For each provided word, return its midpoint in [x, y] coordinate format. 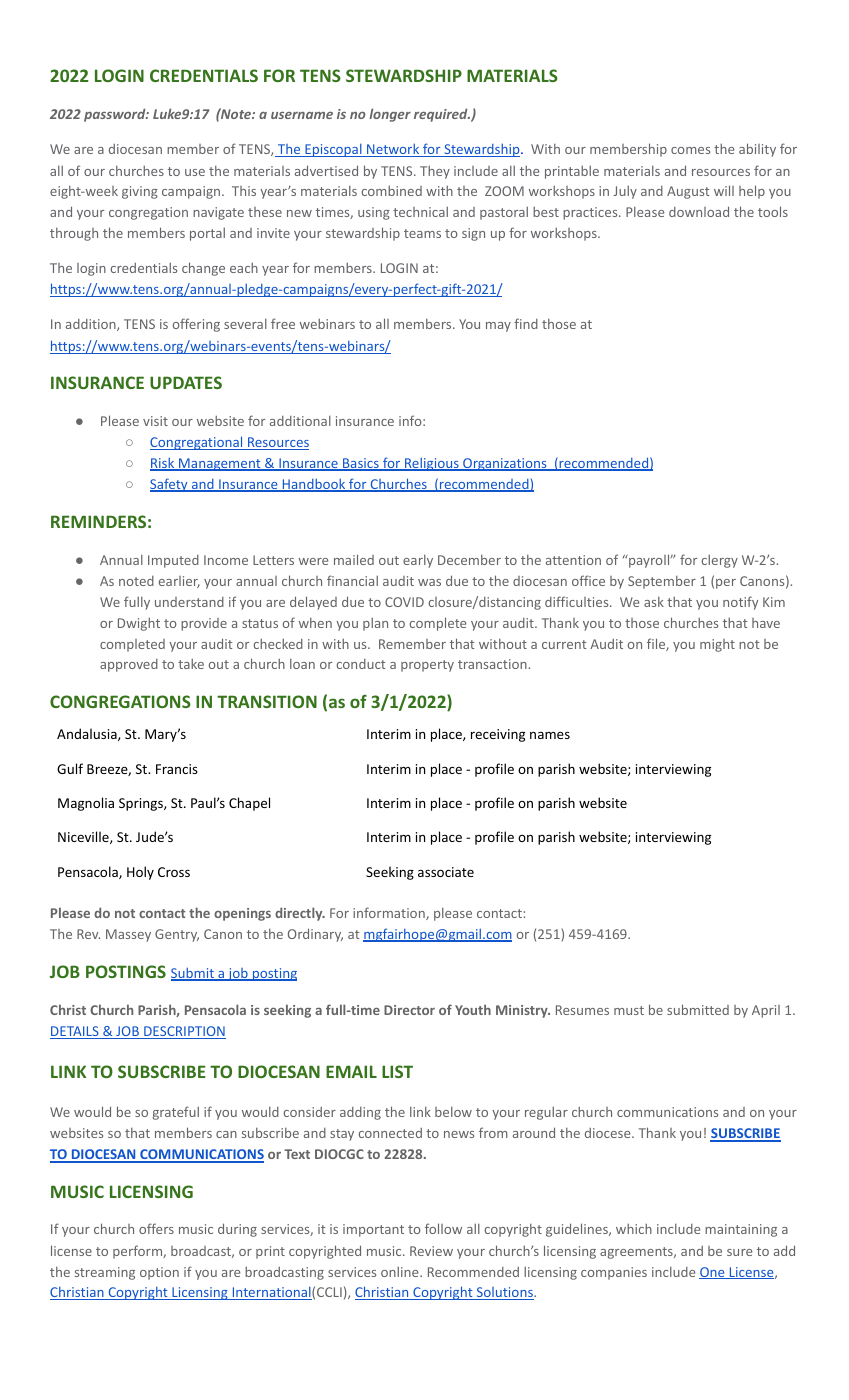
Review [431, 1251]
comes [690, 150]
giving [140, 192]
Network [393, 150]
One [713, 1273]
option [159, 1273]
